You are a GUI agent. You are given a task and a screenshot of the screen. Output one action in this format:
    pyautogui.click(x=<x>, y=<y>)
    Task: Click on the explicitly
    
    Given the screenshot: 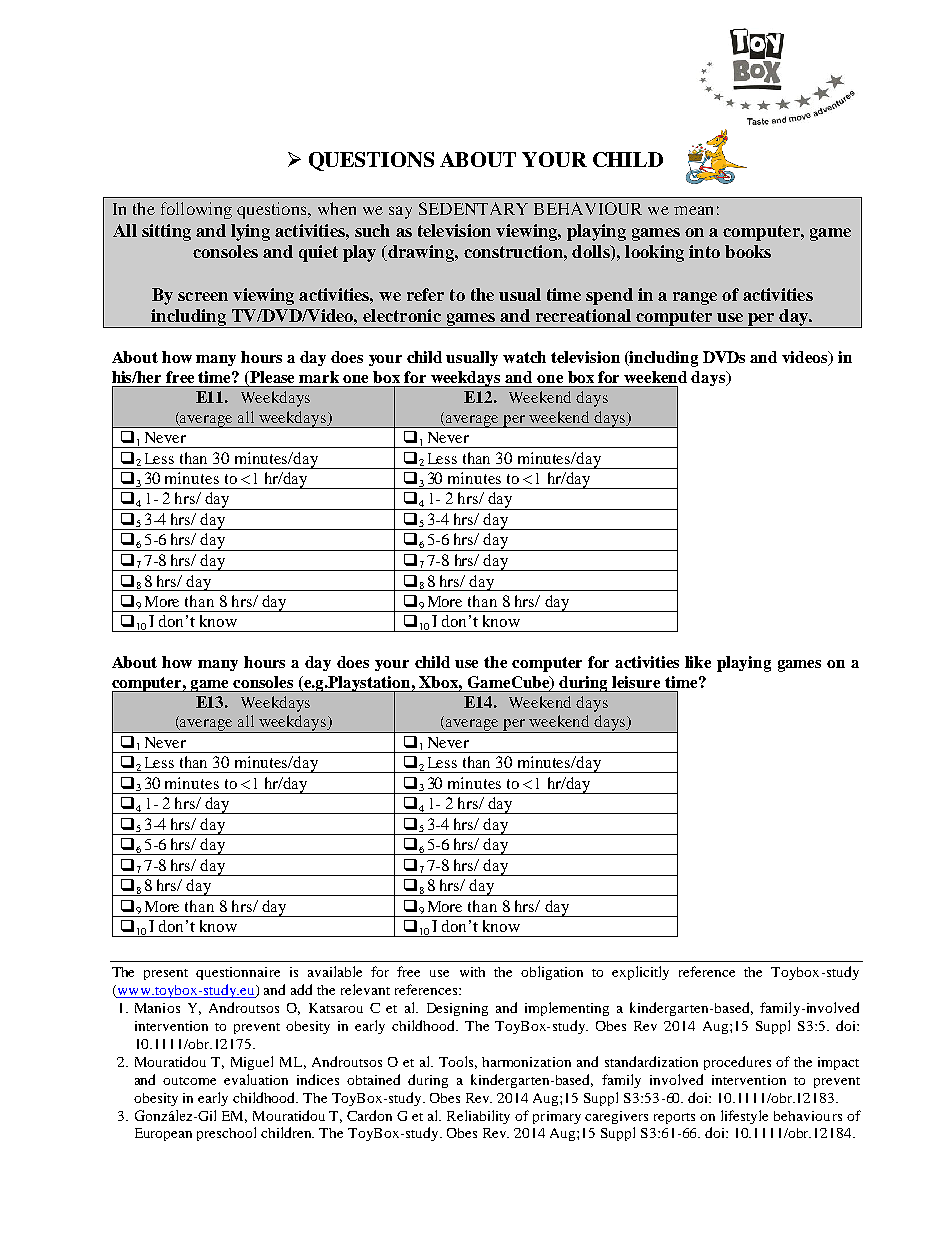 What is the action you would take?
    pyautogui.click(x=640, y=973)
